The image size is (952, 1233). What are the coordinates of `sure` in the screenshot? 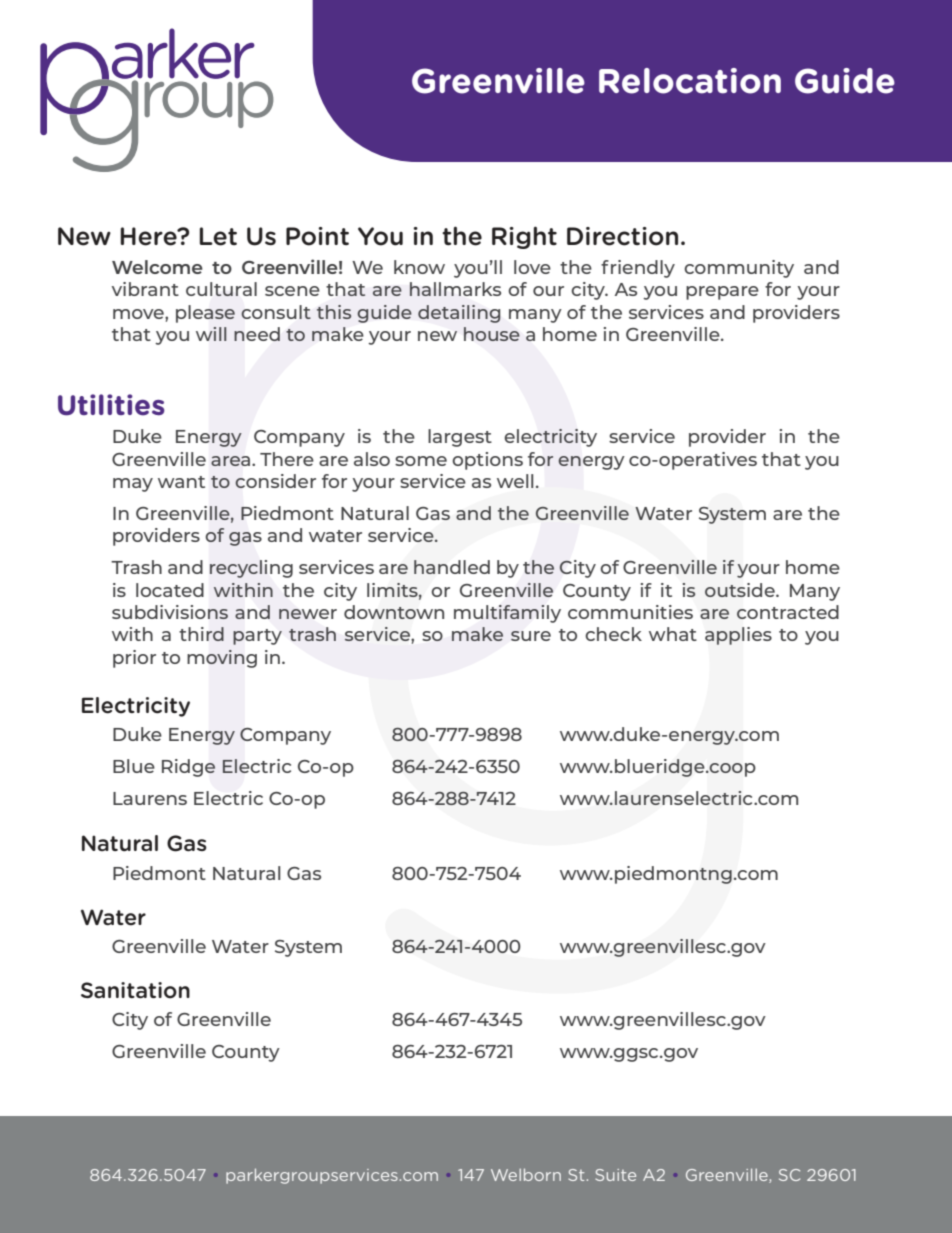 It's located at (531, 636).
